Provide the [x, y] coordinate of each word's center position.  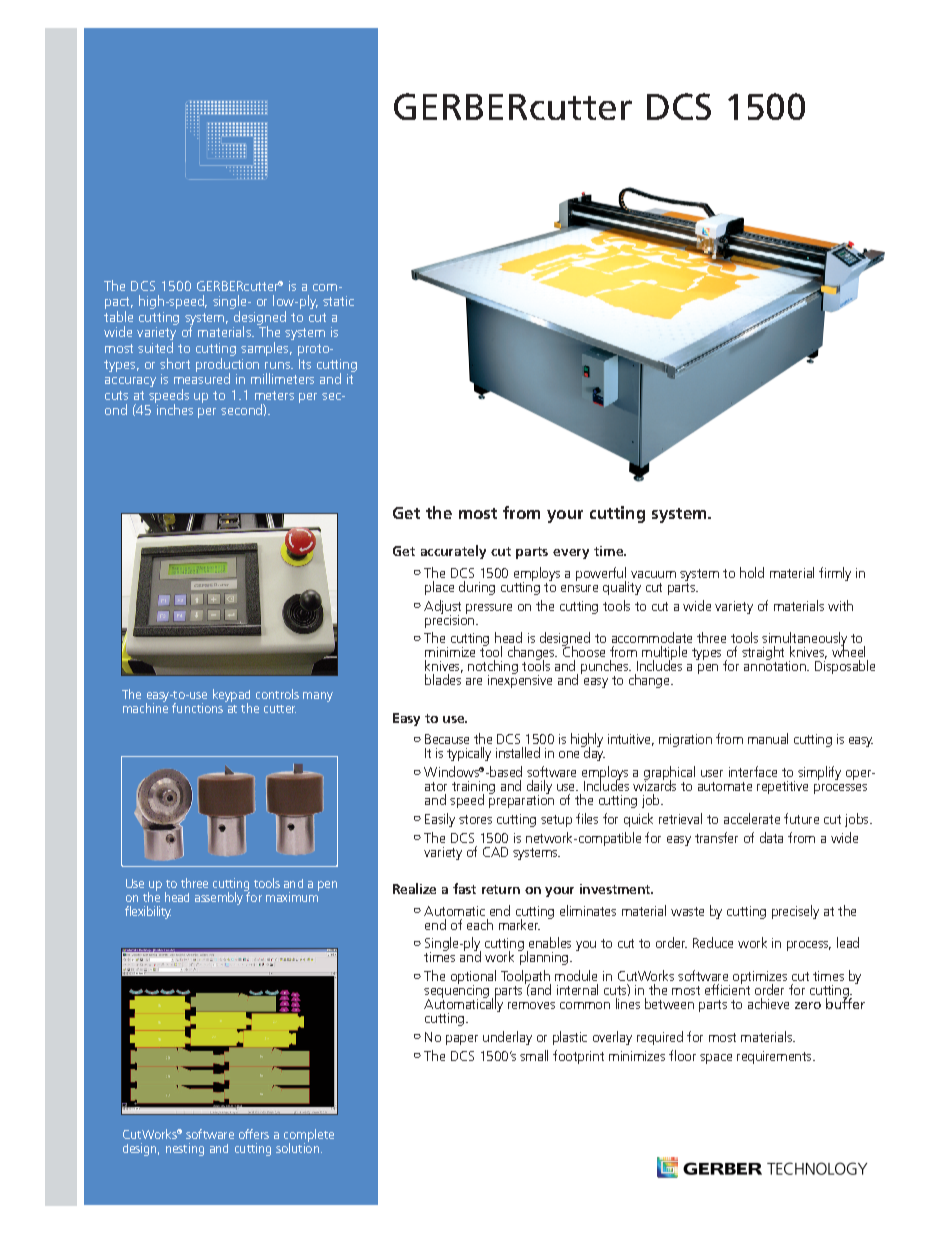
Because [447, 739]
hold [752, 572]
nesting [185, 1149]
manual [768, 738]
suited [155, 347]
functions [197, 708]
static [338, 301]
